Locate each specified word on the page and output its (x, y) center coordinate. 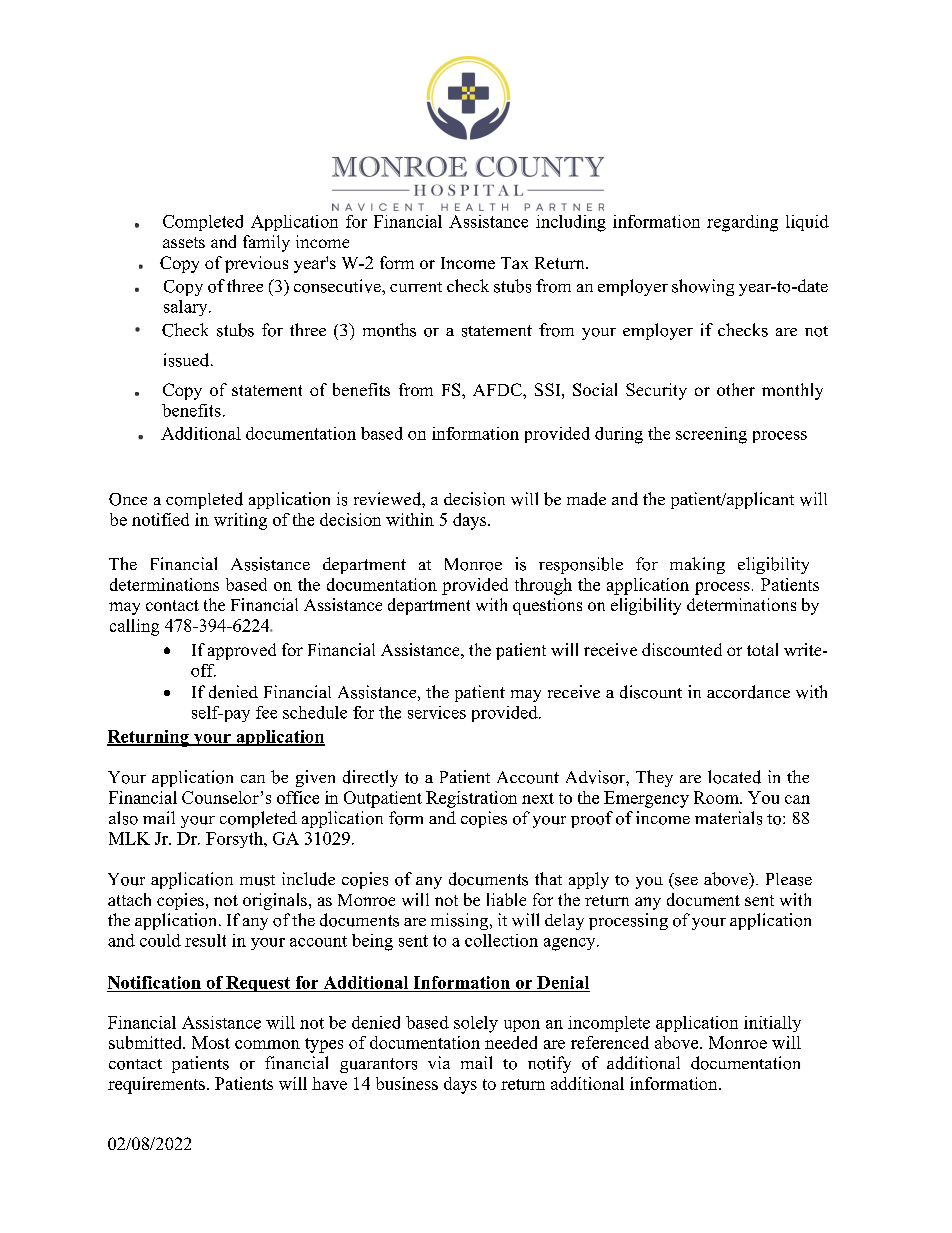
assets (184, 242)
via (439, 1062)
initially (772, 1024)
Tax (514, 263)
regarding (742, 223)
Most (211, 1042)
